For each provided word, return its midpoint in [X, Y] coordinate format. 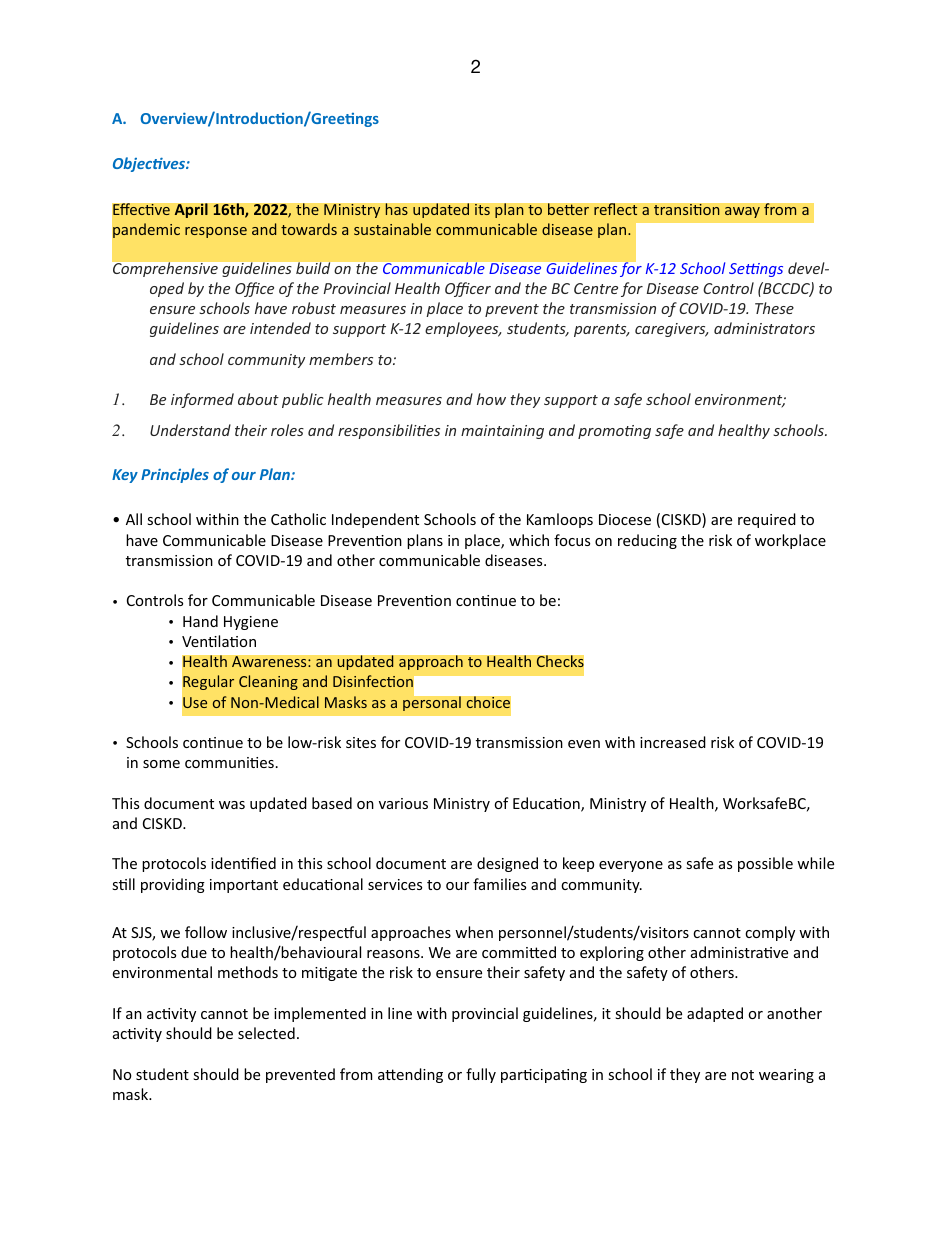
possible [765, 864]
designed [507, 864]
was [232, 805]
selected [266, 1033]
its [482, 210]
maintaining [502, 432]
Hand [200, 621]
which [529, 540]
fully [481, 1075]
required [767, 520]
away [742, 212]
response [216, 232]
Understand [190, 430]
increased [673, 742]
